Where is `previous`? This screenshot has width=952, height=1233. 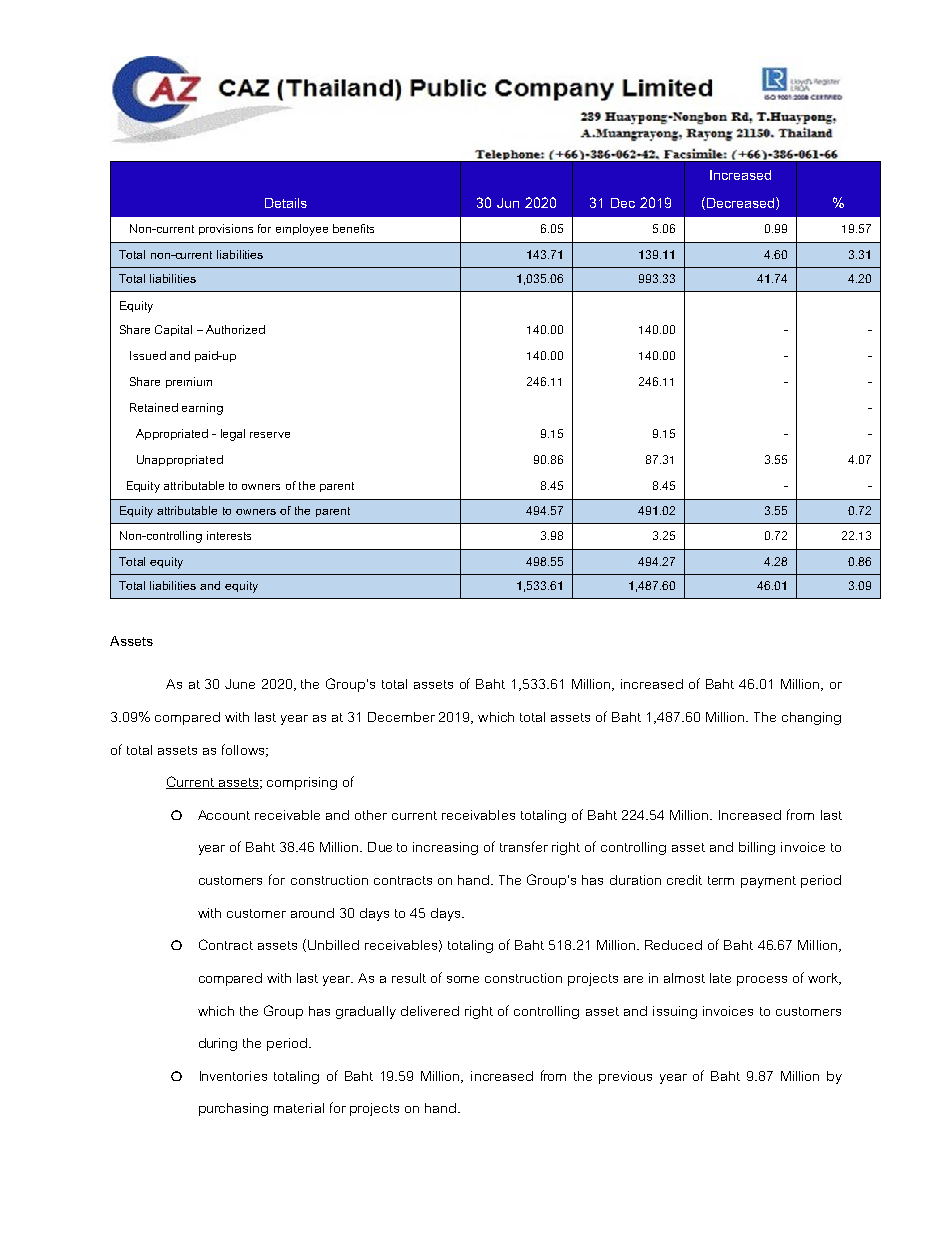 previous is located at coordinates (625, 1077).
